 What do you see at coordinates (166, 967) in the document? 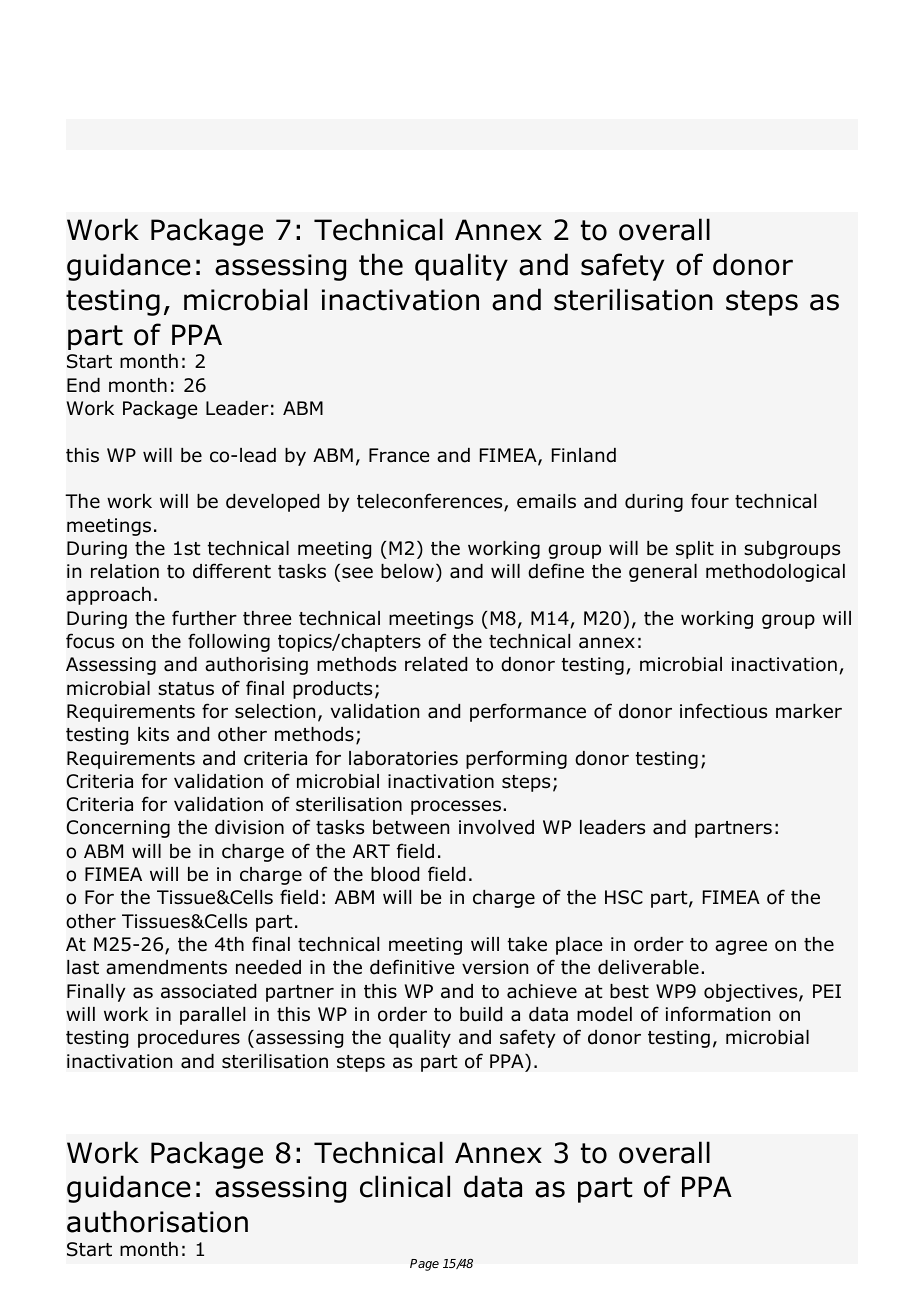
I see `amendments` at bounding box center [166, 967].
